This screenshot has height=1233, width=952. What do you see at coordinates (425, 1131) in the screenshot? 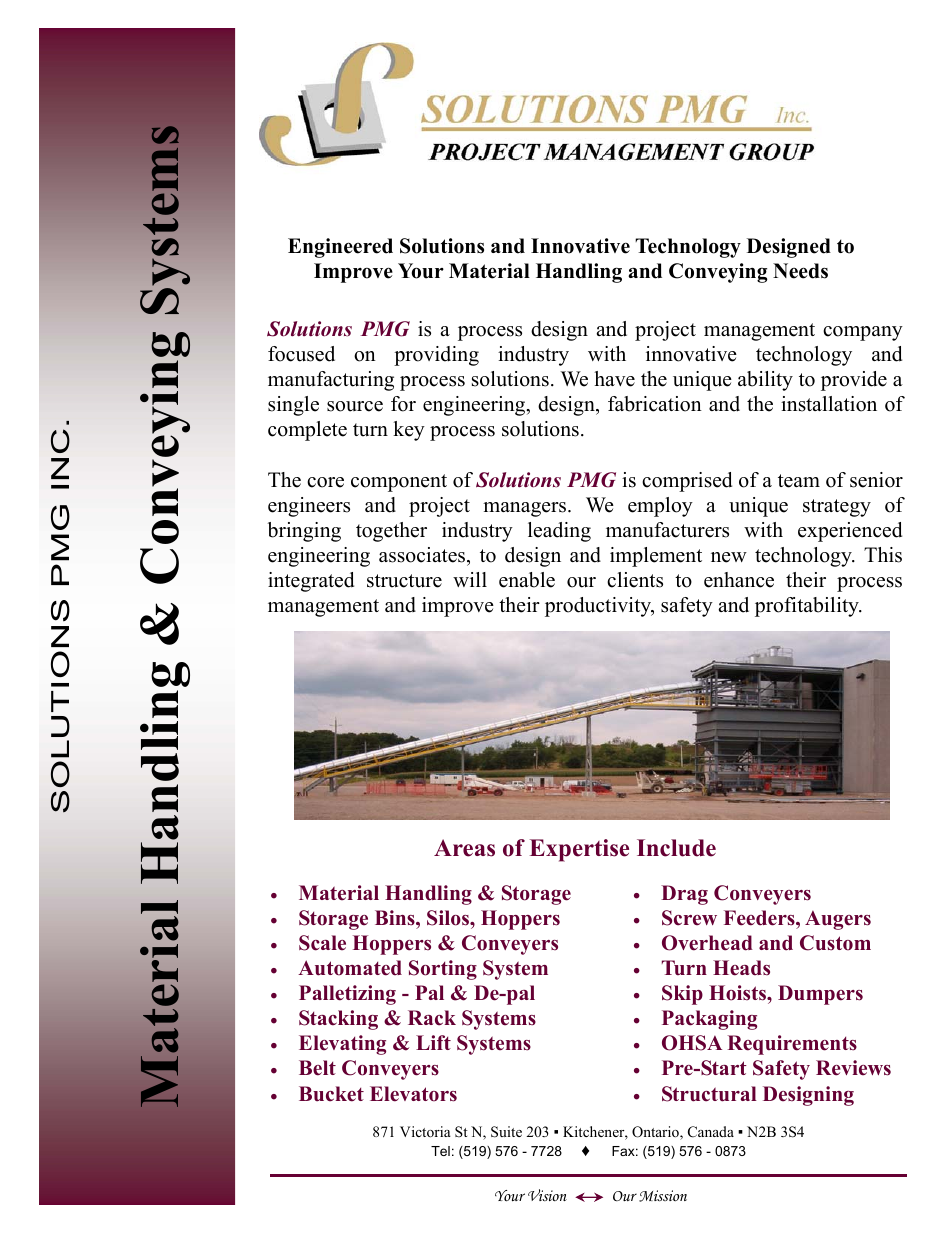
I see `Victoria` at bounding box center [425, 1131].
